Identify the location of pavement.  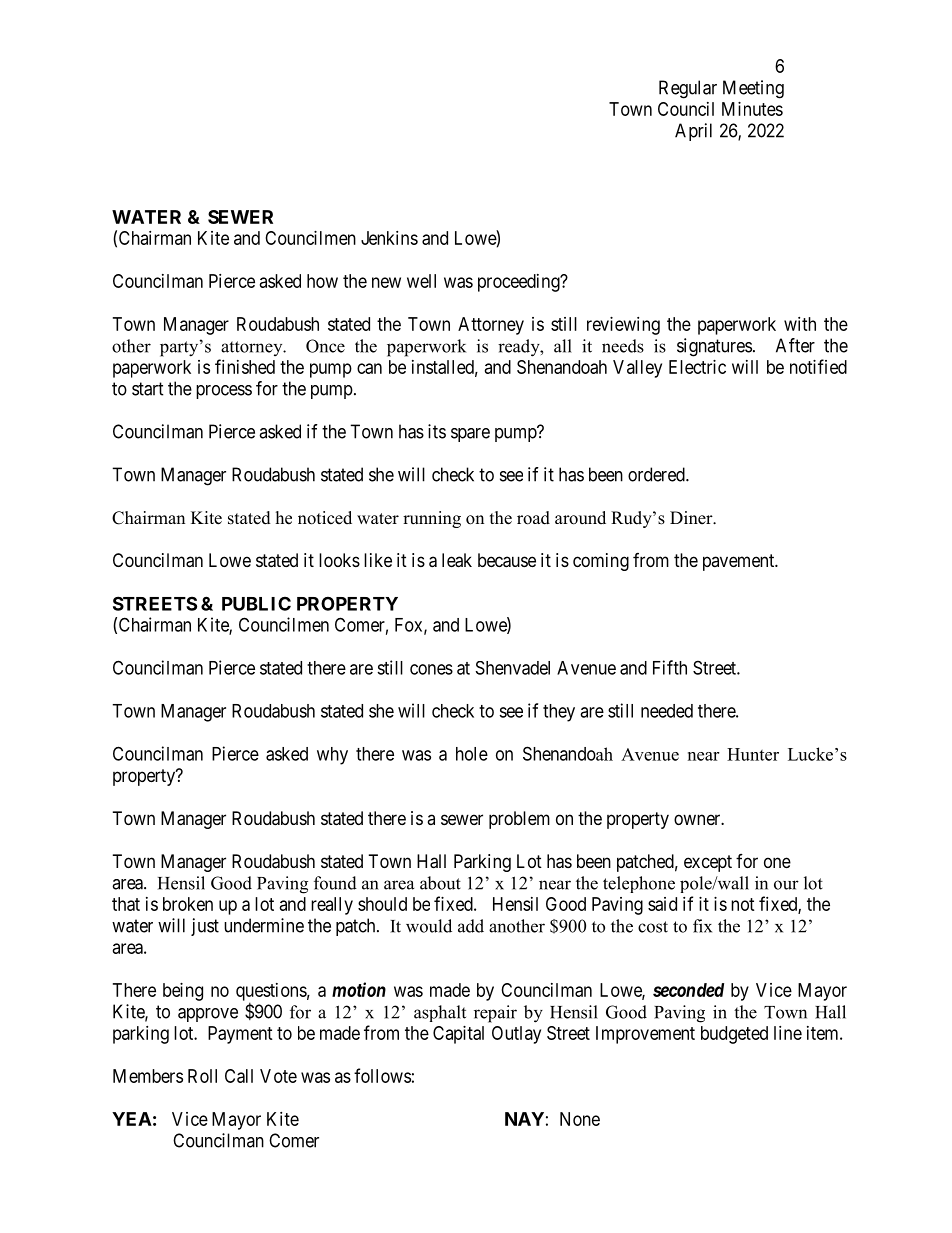
(740, 562).
